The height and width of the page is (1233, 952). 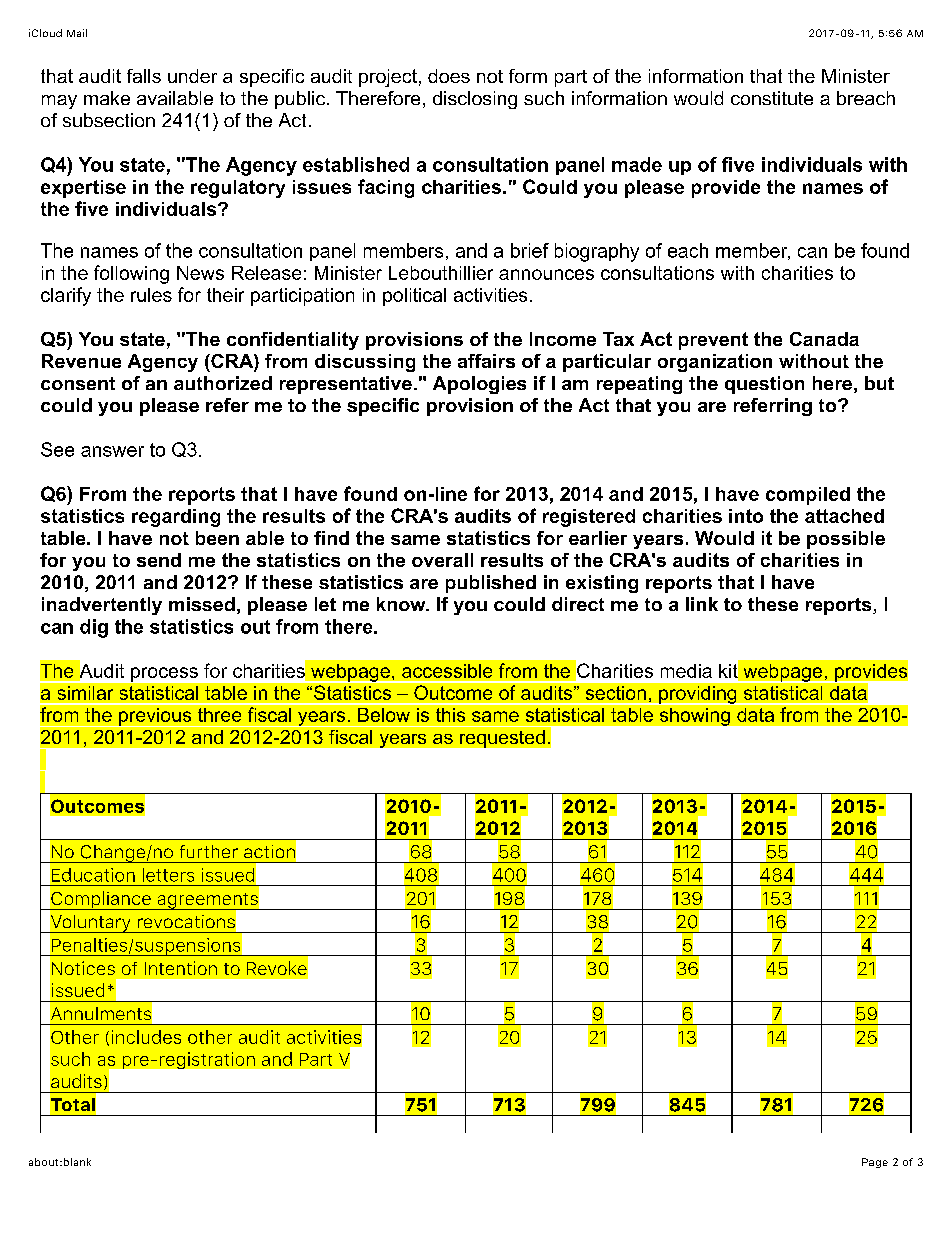 What do you see at coordinates (144, 76) in the page?
I see `falls` at bounding box center [144, 76].
